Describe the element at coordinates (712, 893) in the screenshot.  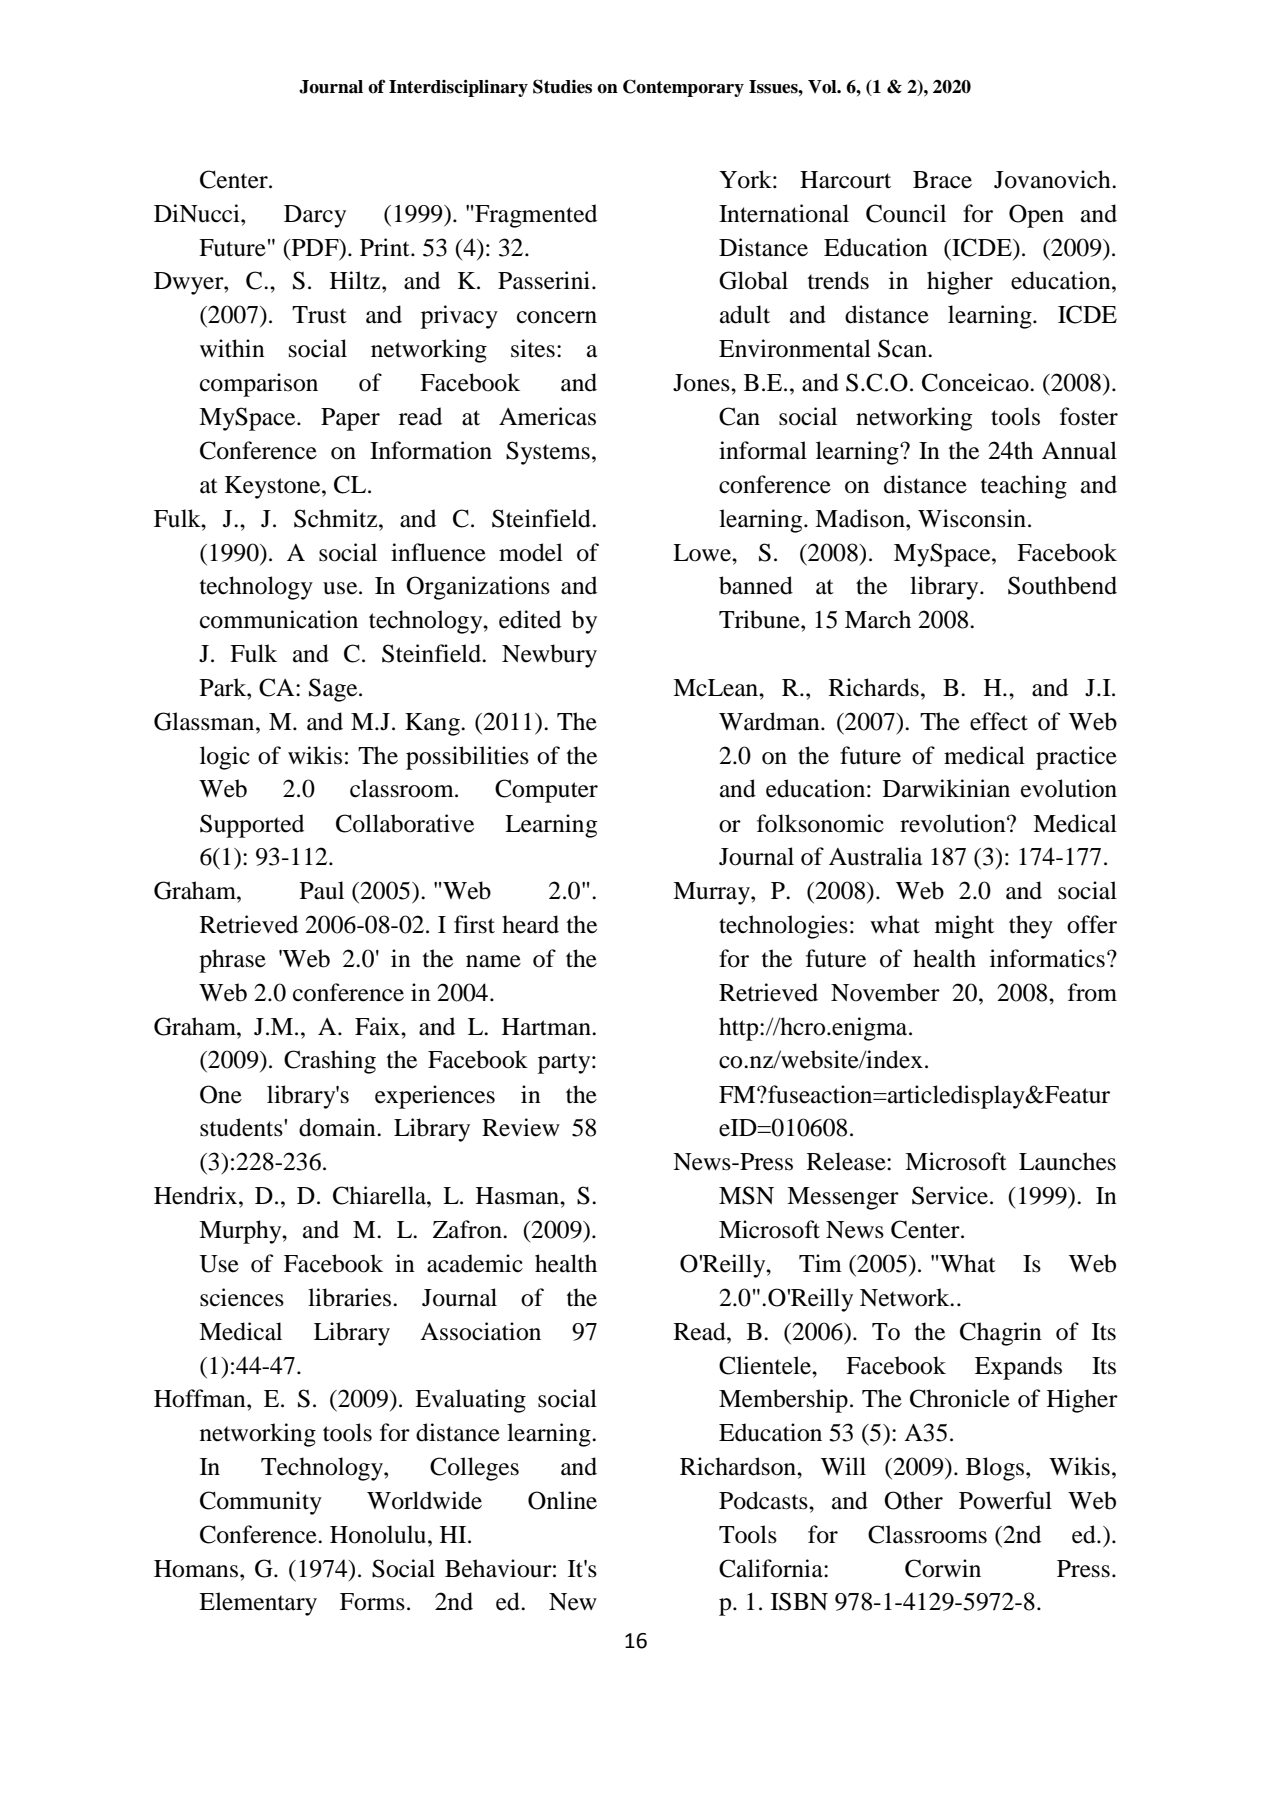
I see `Murray` at that location.
